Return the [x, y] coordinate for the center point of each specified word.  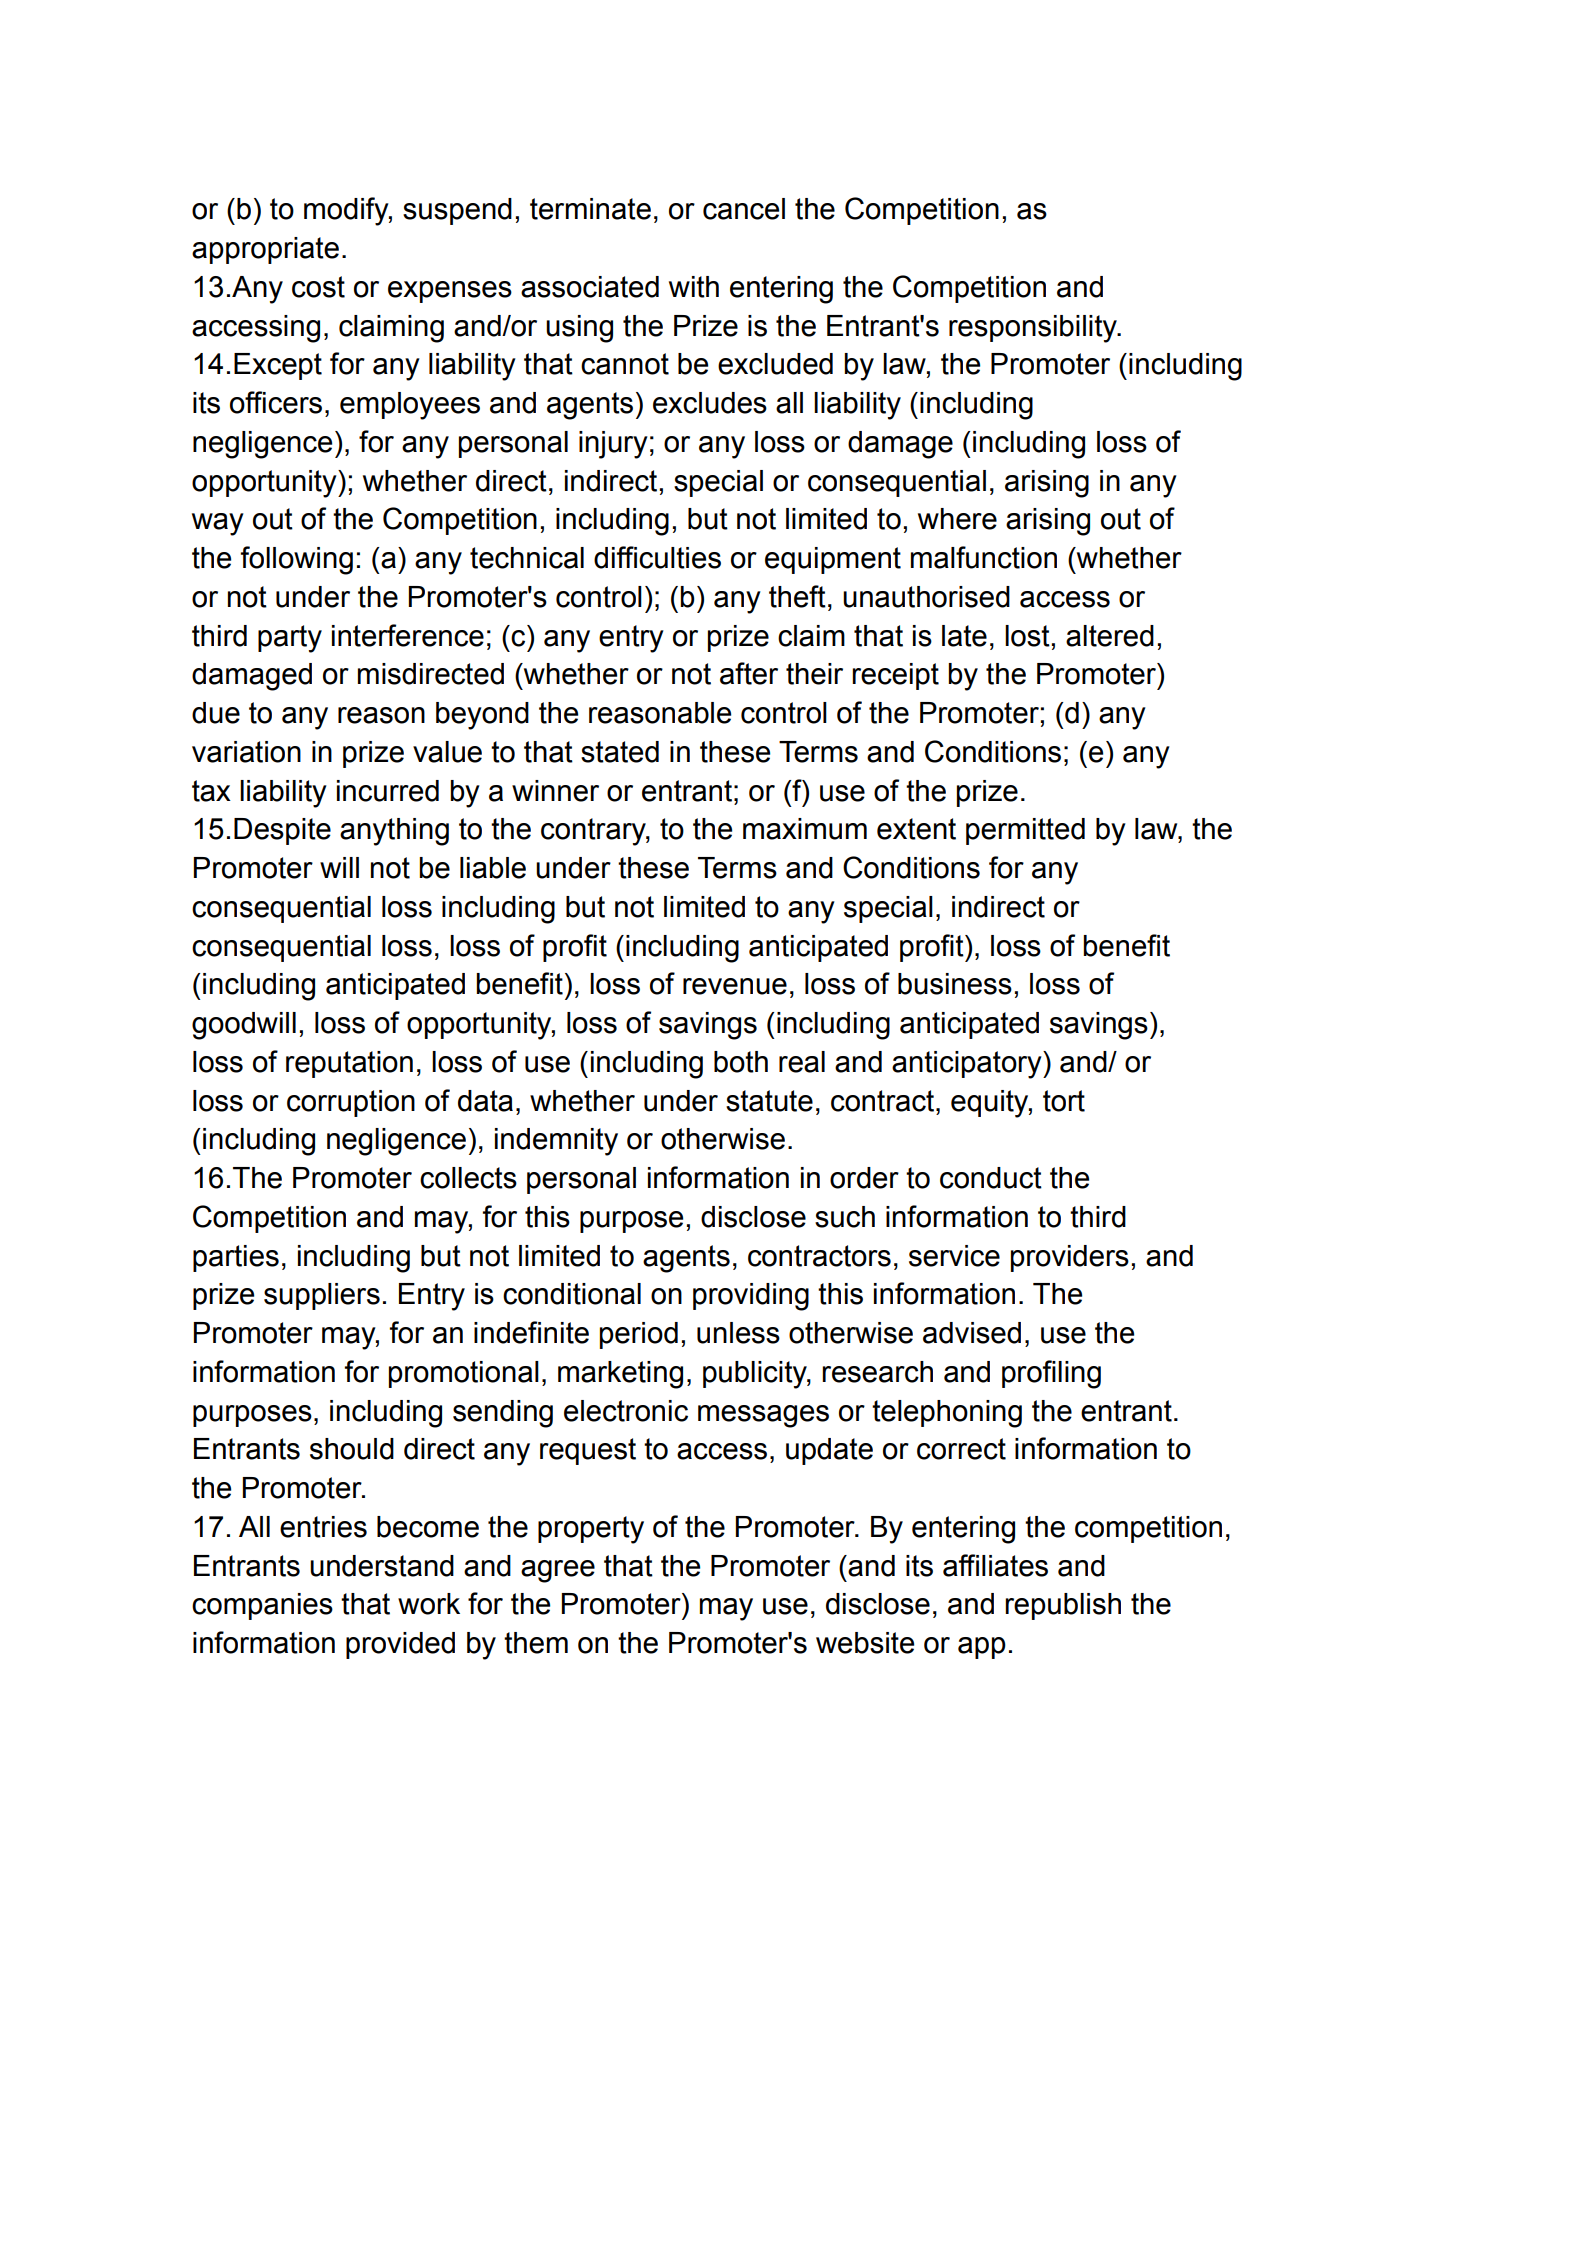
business [955, 984]
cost [318, 287]
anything [394, 832]
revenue [735, 986]
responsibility [1034, 329]
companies [262, 1606]
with [694, 287]
